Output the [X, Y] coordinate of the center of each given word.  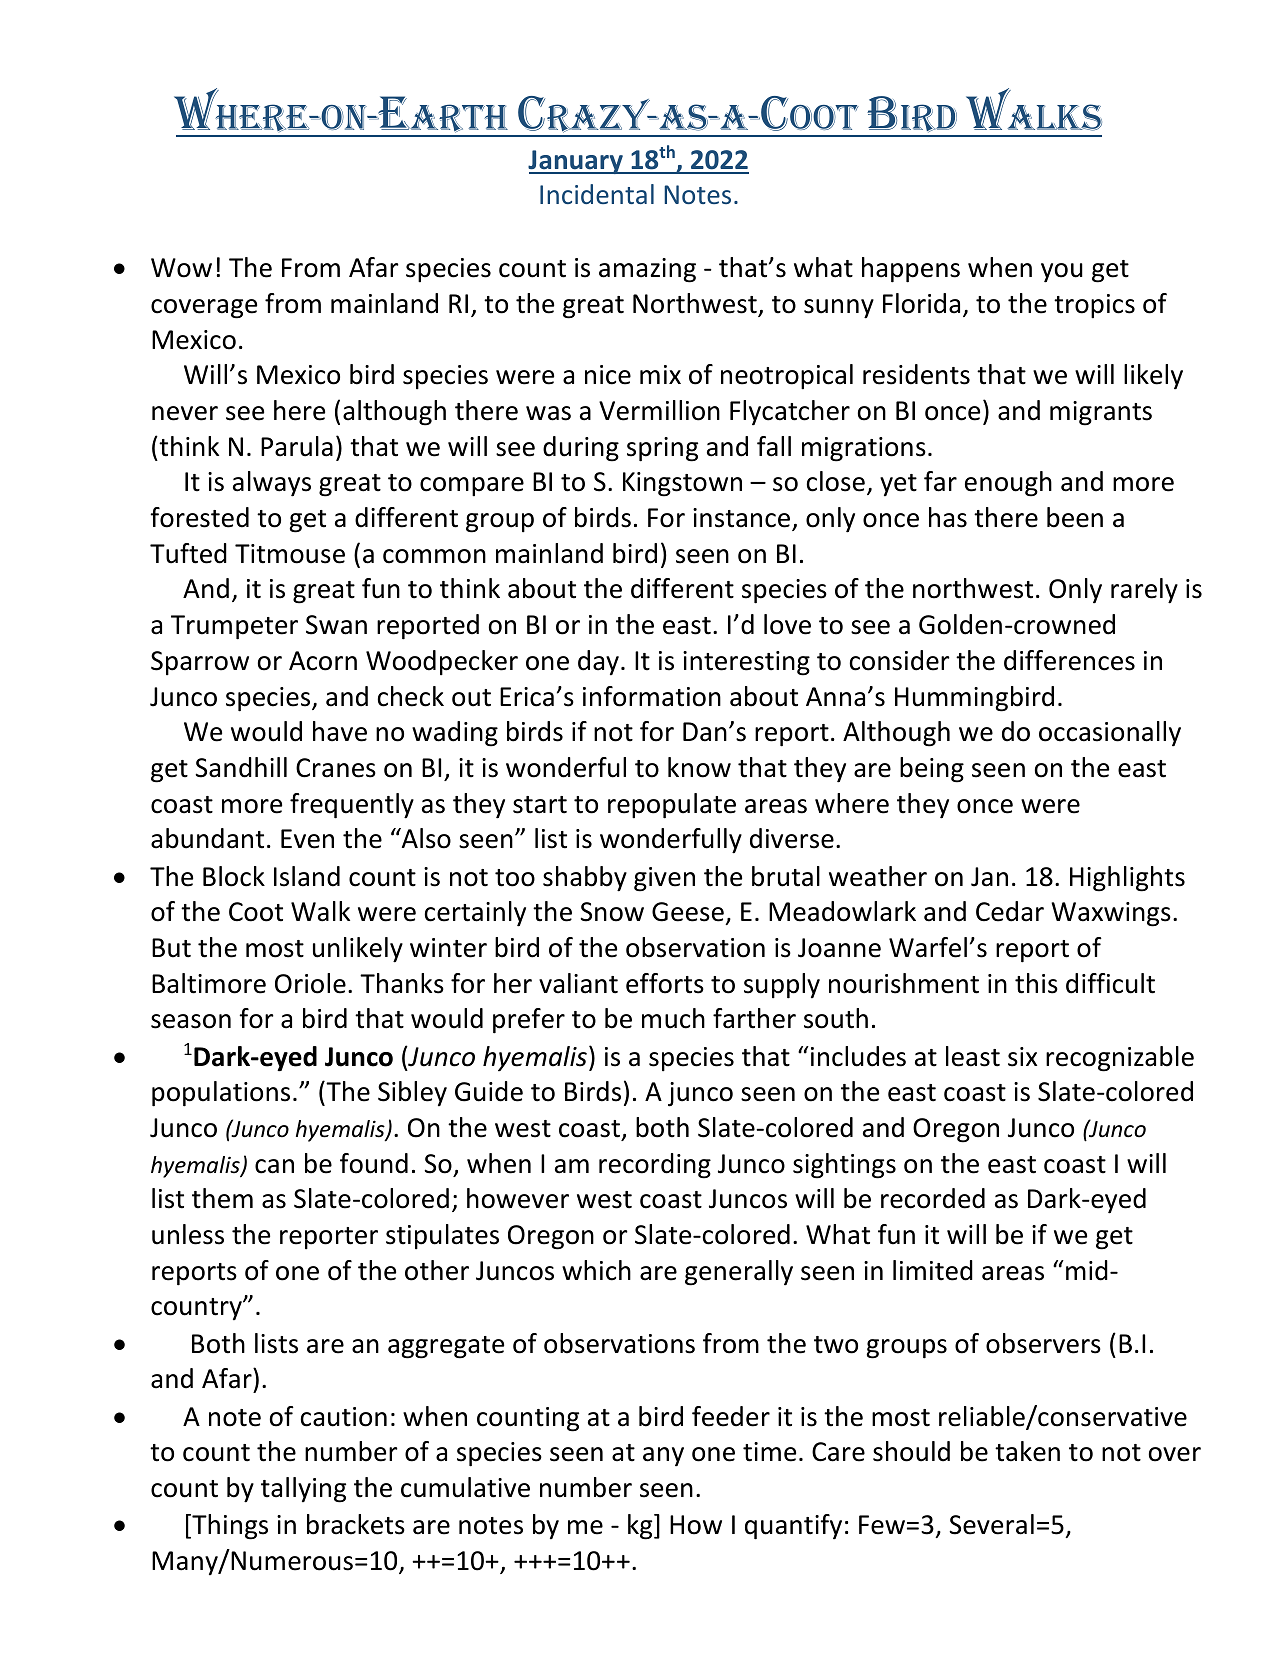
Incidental [597, 194]
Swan [336, 625]
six [1022, 1057]
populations [221, 1094]
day [598, 662]
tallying [303, 1490]
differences [1069, 660]
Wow [181, 268]
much [673, 1018]
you [1062, 273]
